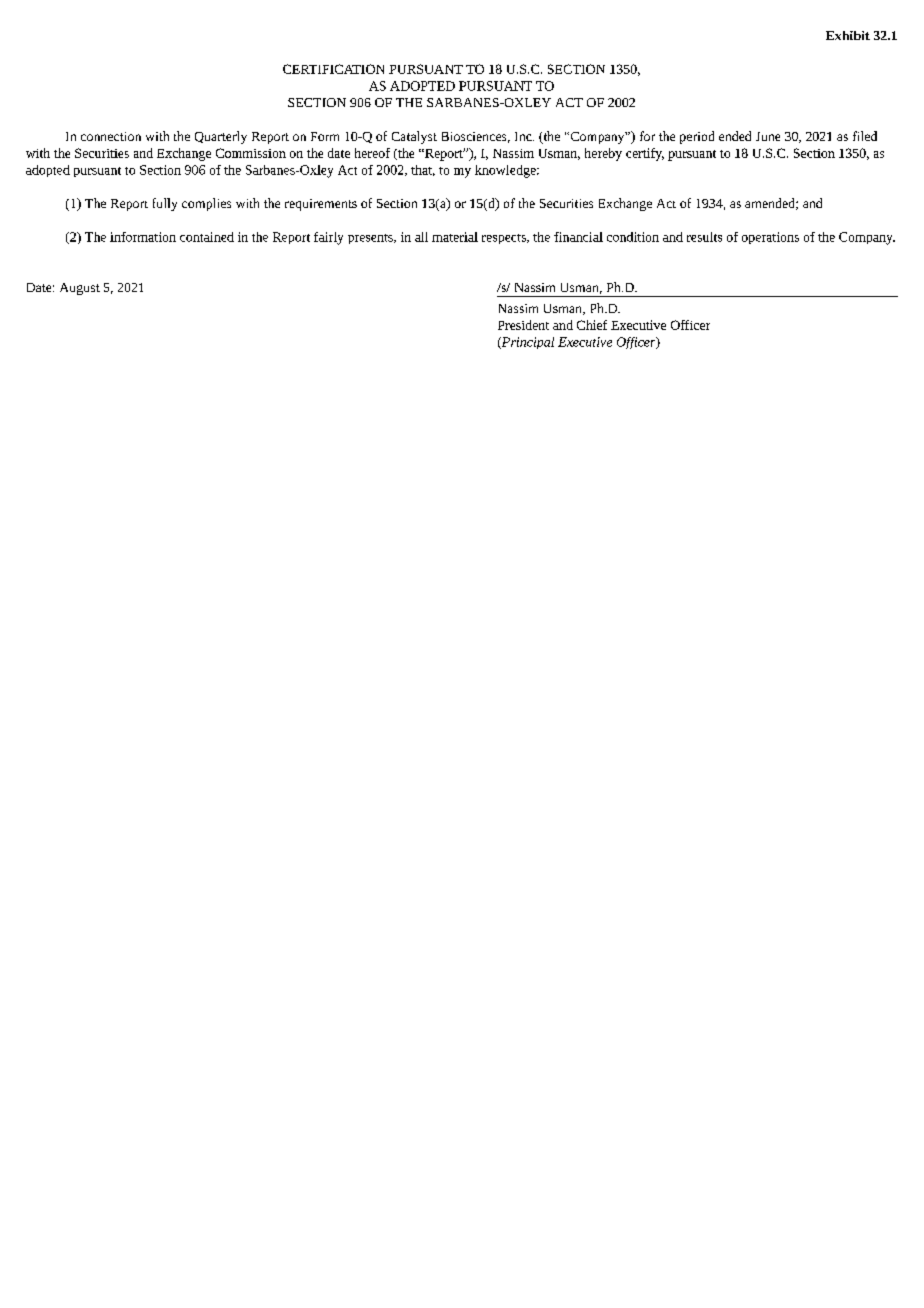 Image resolution: width=924 pixels, height=1308 pixels. I want to click on fully, so click(165, 204).
